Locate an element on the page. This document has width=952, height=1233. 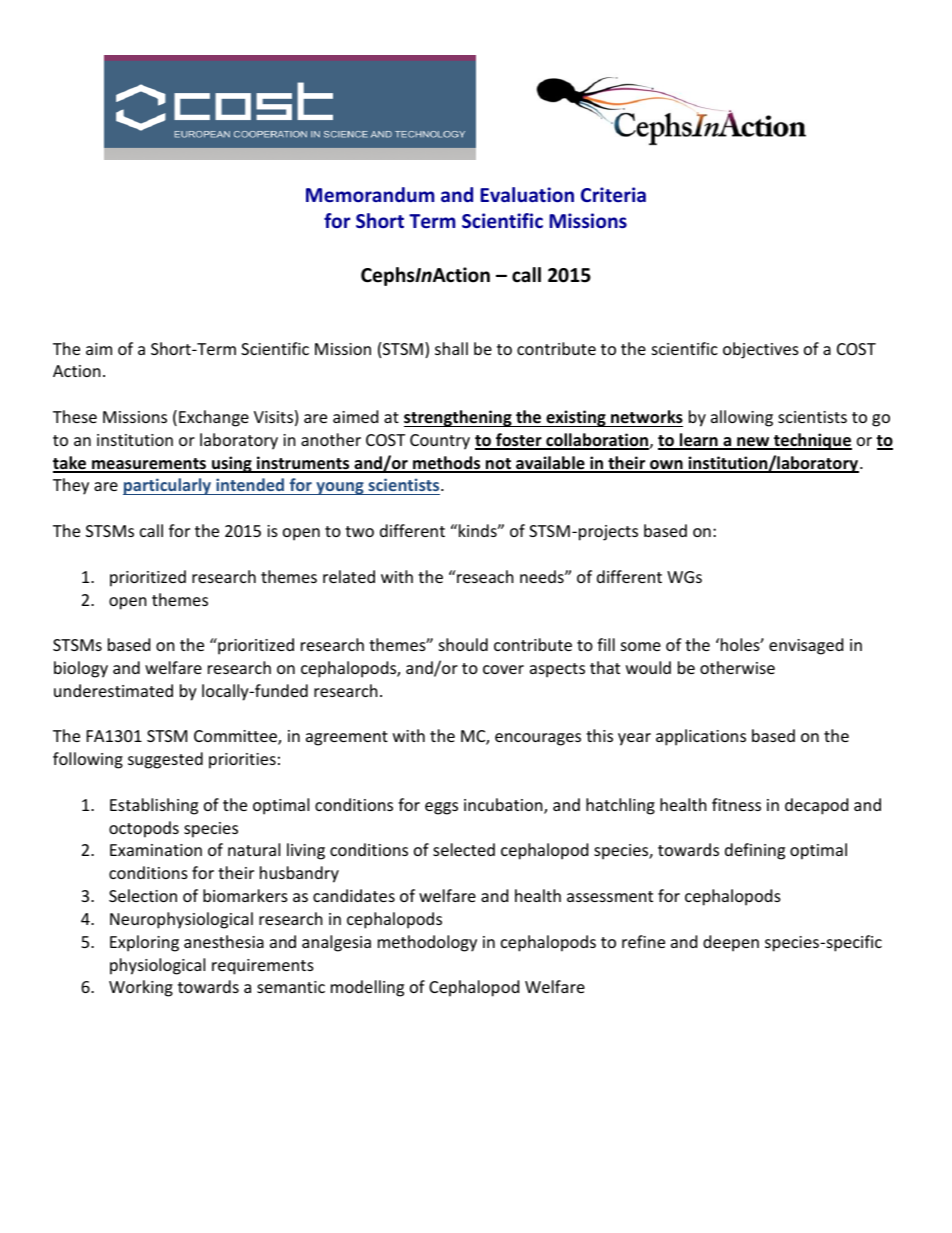
otherwise is located at coordinates (737, 667).
